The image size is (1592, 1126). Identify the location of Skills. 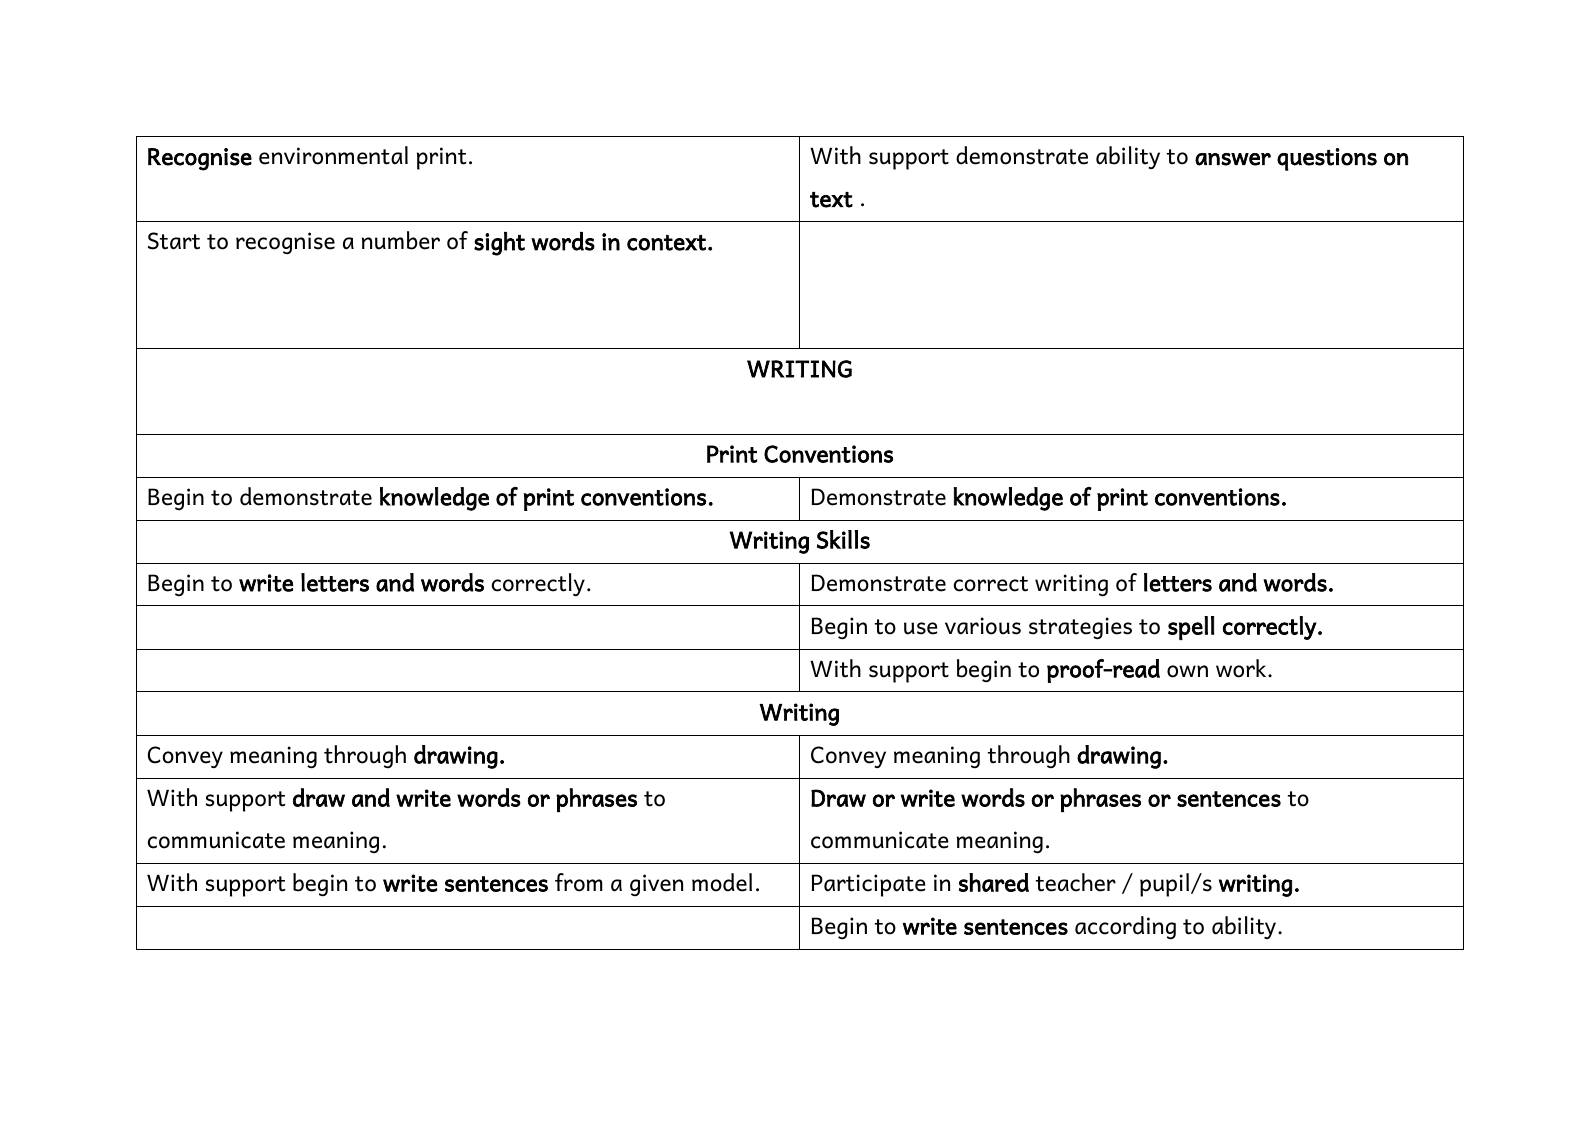
(843, 539).
